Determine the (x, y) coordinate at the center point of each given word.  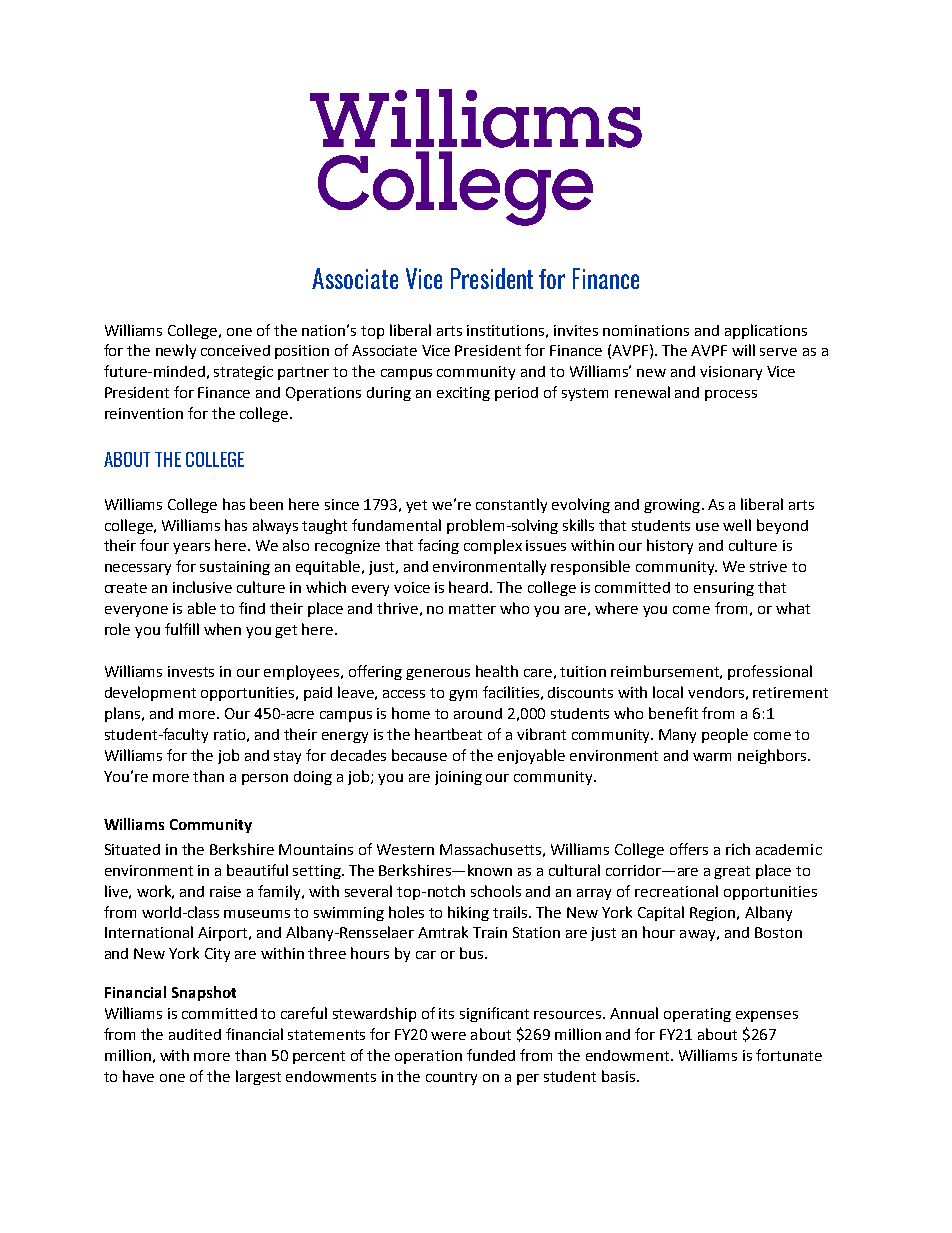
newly (176, 351)
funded (491, 1055)
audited (195, 1034)
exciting (463, 394)
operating (697, 1015)
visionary (731, 373)
